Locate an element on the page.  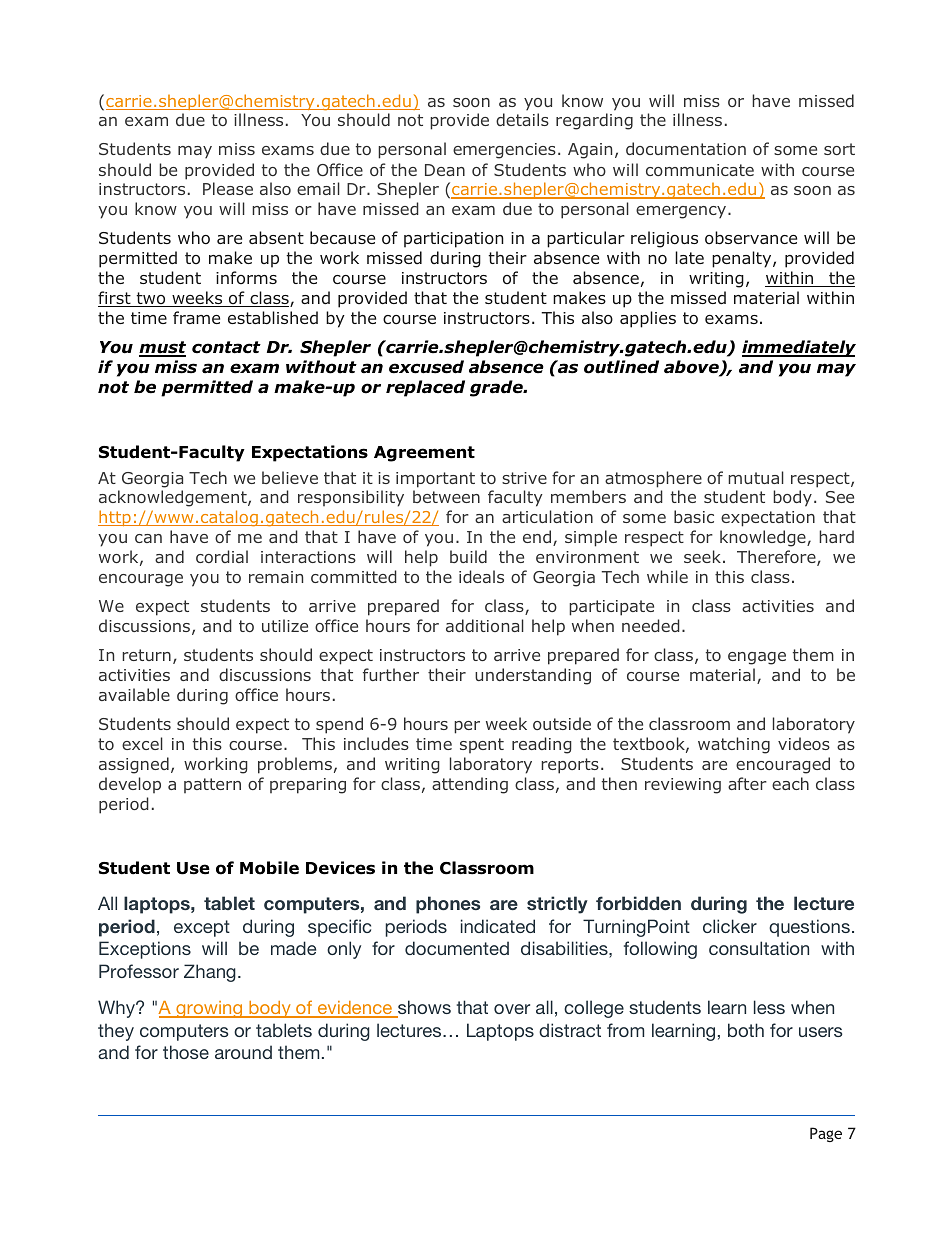
contact is located at coordinates (226, 347).
